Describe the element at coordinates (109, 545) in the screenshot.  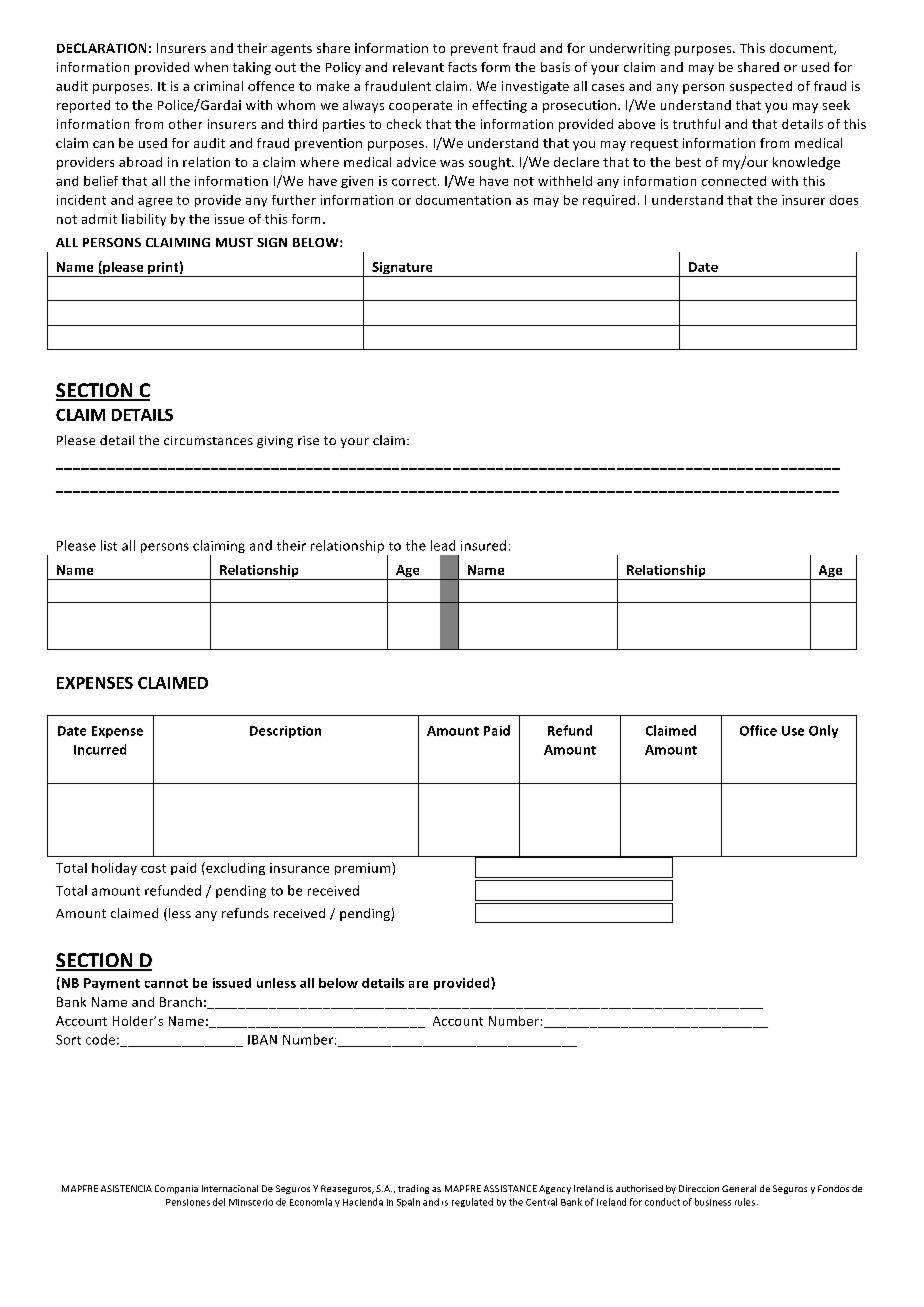
I see `list` at that location.
